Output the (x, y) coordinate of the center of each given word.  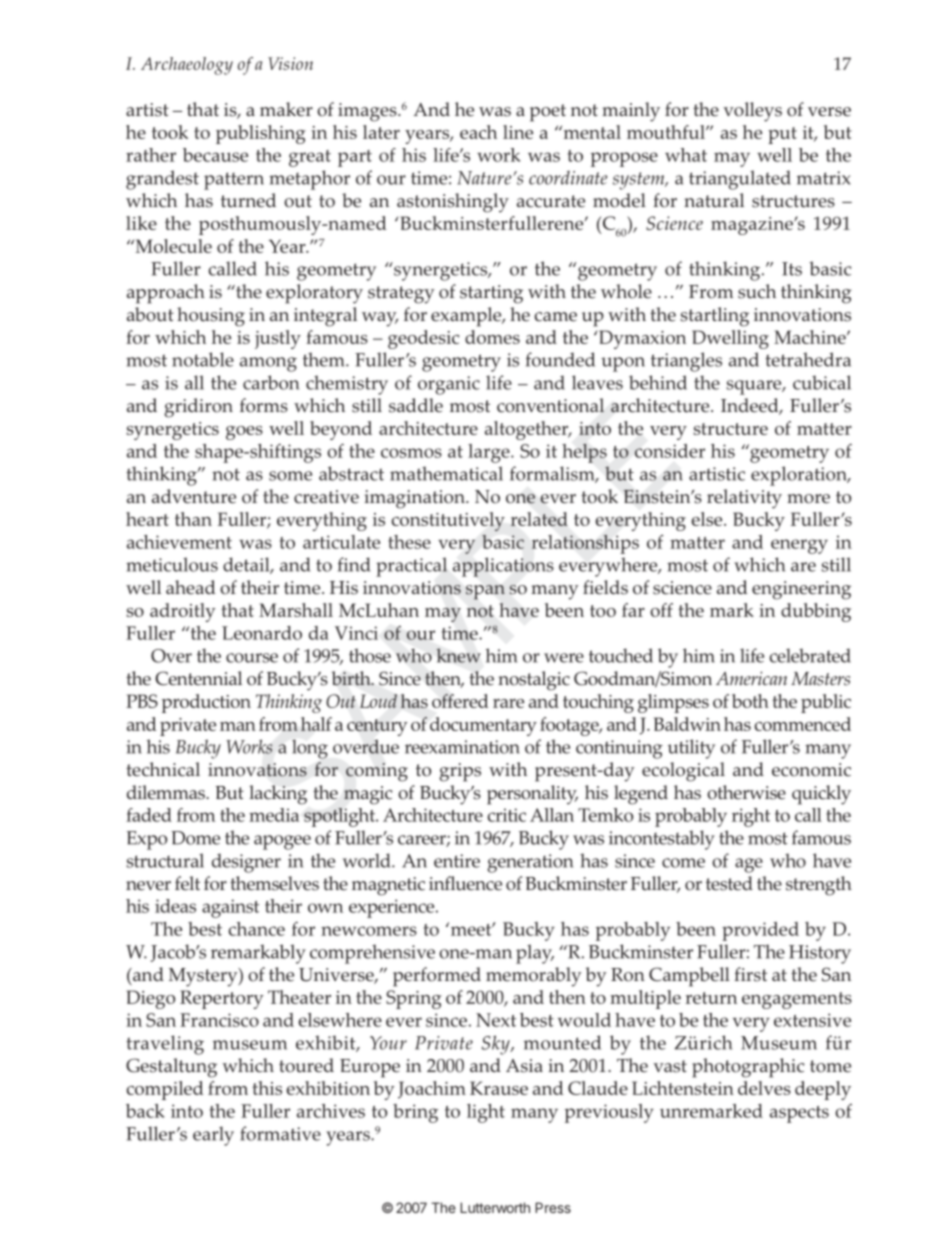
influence (465, 883)
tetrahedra (808, 359)
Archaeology (187, 66)
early (213, 1136)
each (478, 132)
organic (449, 385)
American (751, 678)
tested (729, 883)
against (230, 908)
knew (458, 655)
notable (203, 359)
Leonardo (262, 633)
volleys (752, 112)
